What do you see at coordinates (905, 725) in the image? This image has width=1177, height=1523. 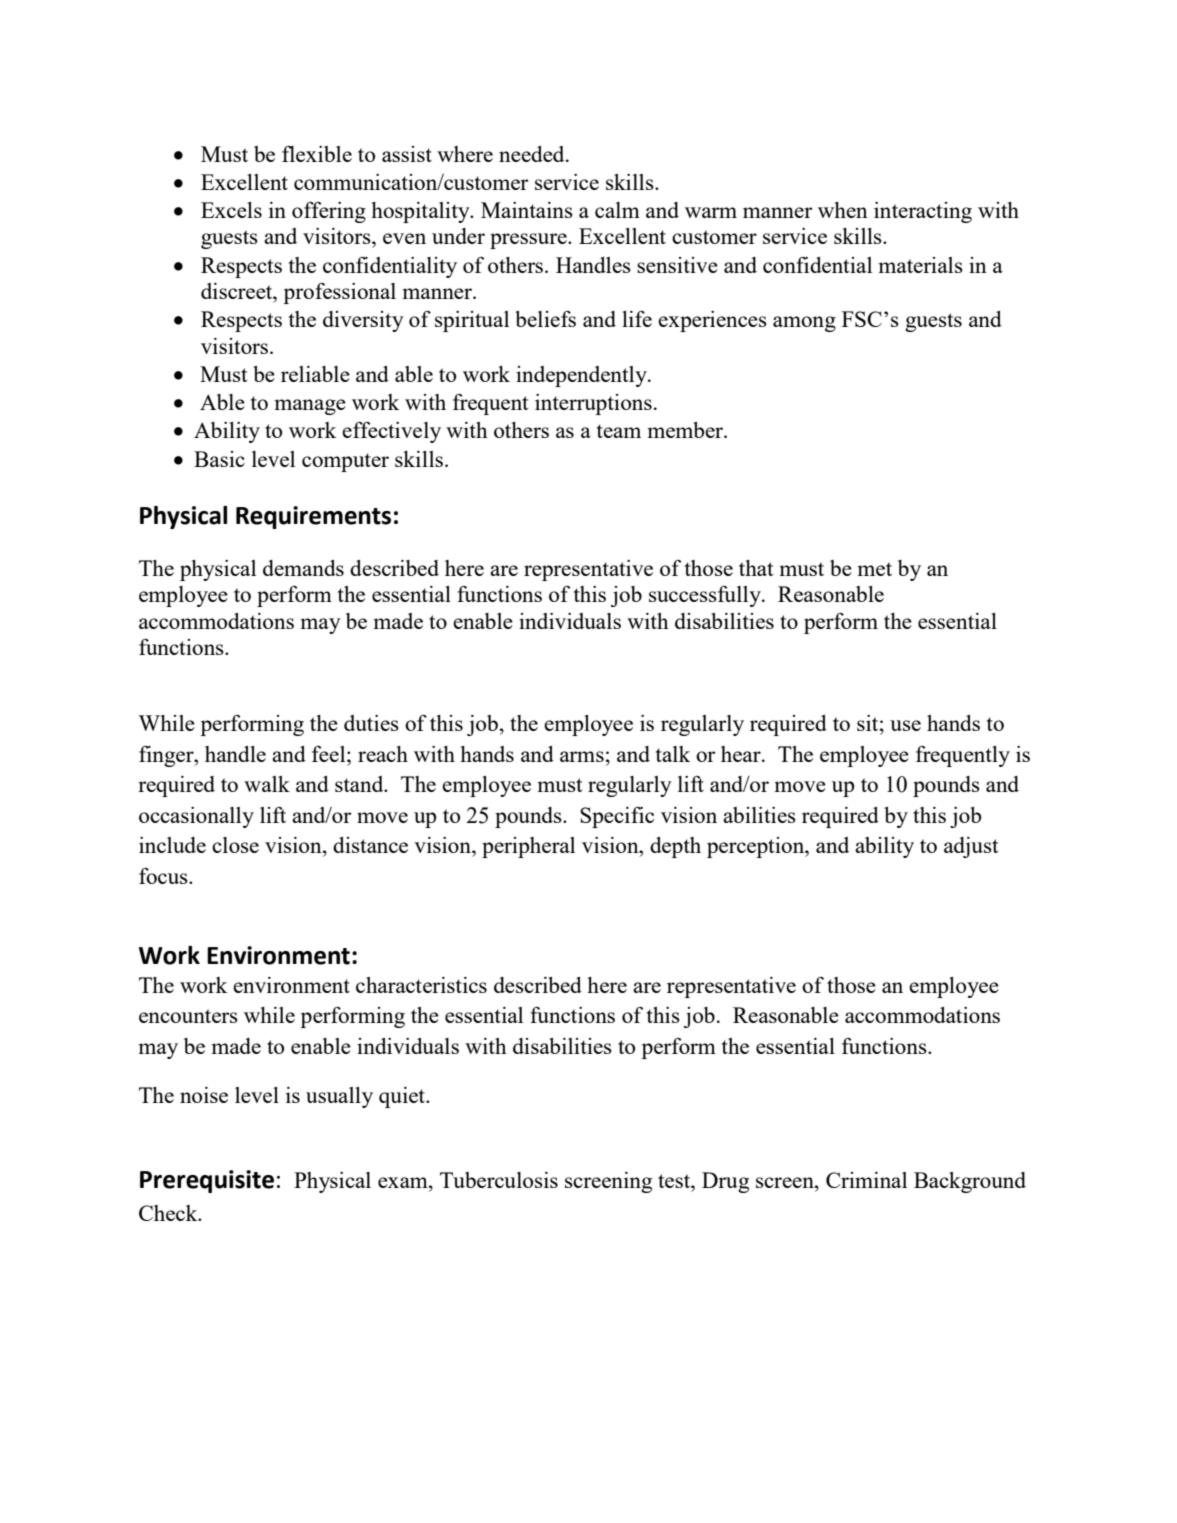 I see `use` at bounding box center [905, 725].
